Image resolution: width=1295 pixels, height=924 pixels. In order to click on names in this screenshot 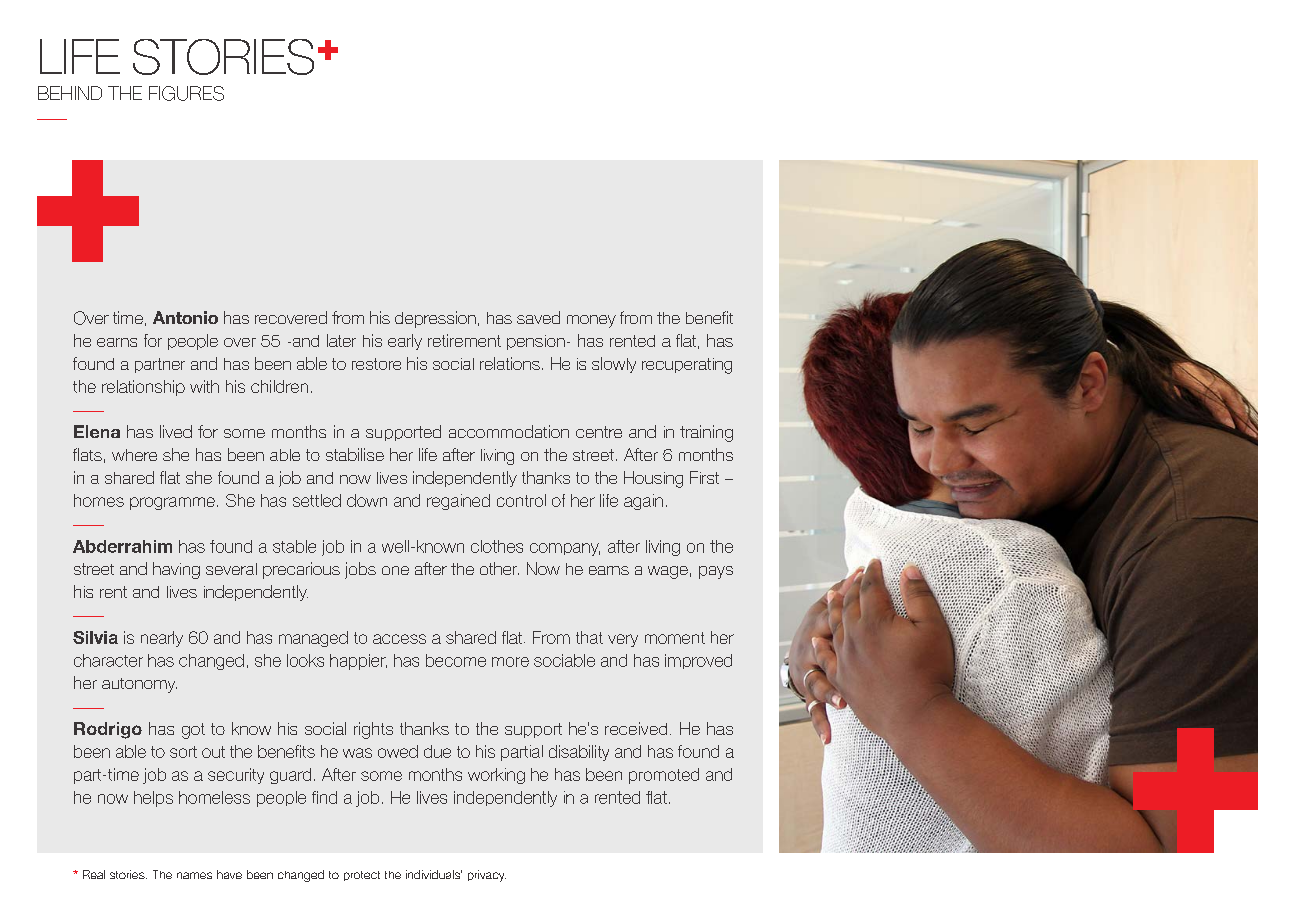, I will do `click(194, 875)`.
